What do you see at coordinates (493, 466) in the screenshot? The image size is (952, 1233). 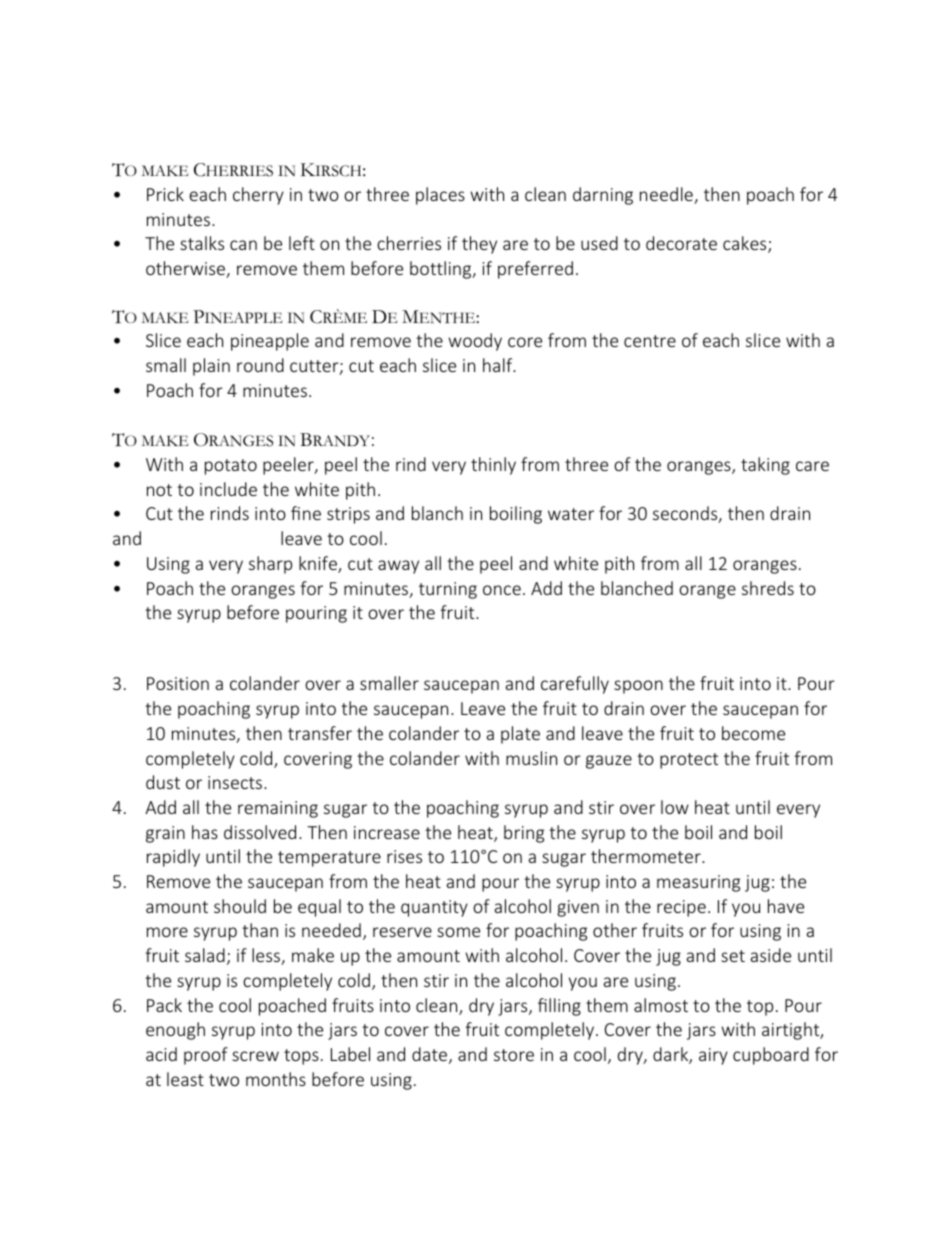 I see `thinly` at bounding box center [493, 466].
